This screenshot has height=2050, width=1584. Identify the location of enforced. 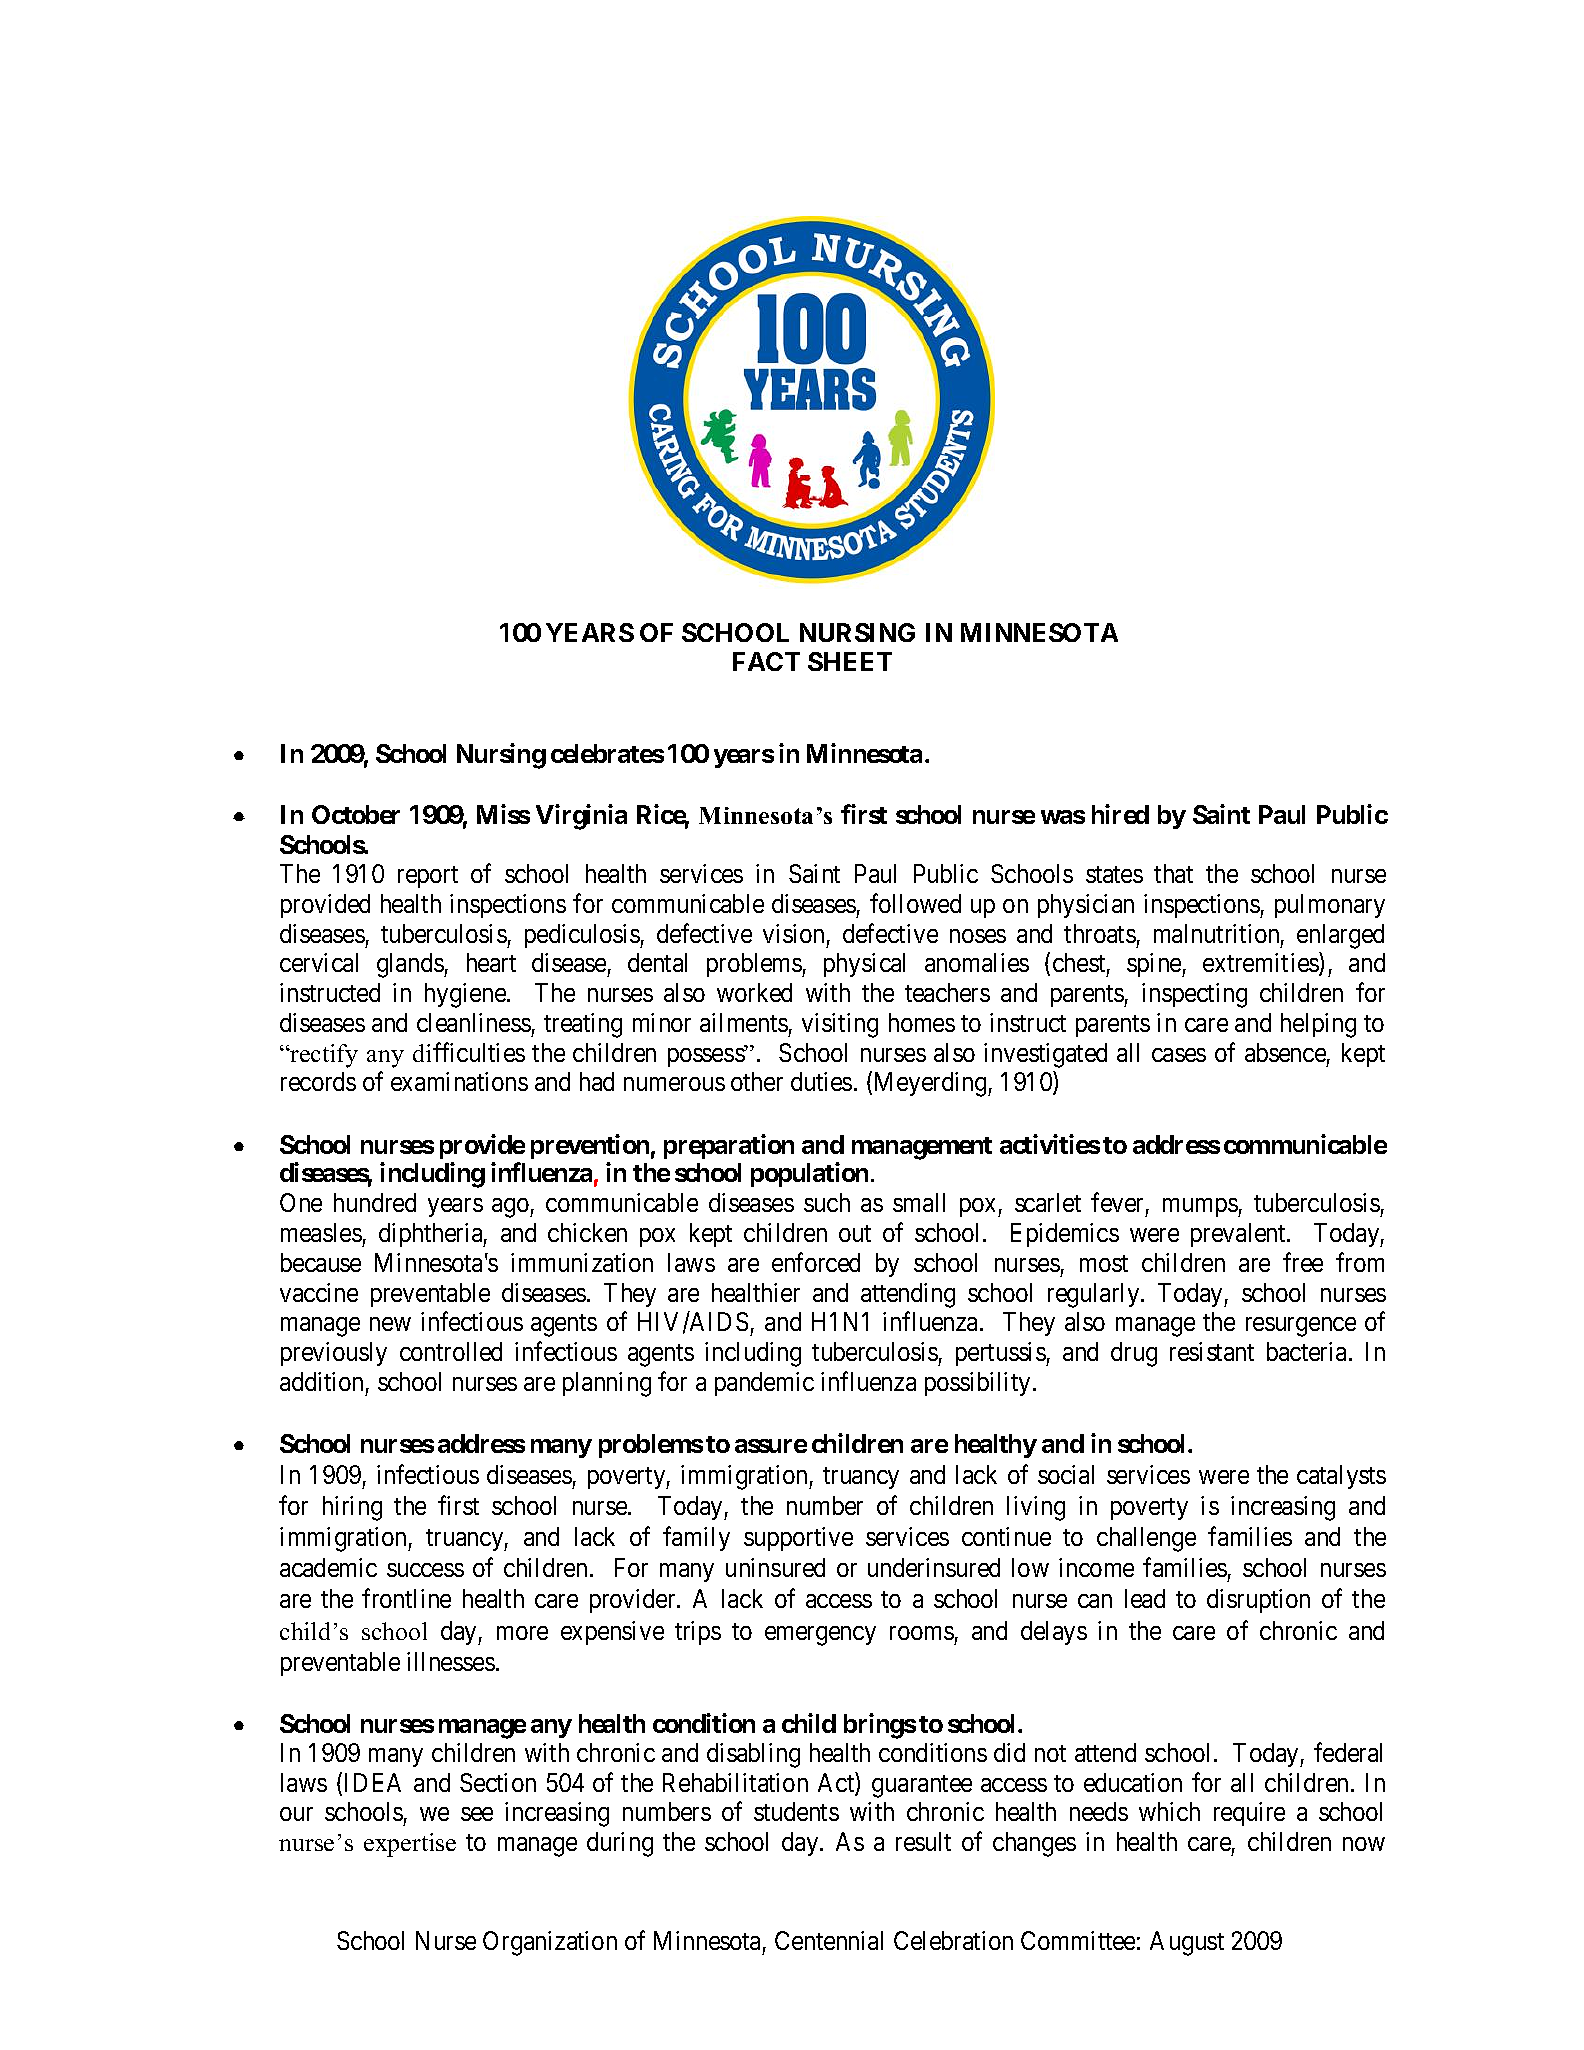
(816, 1262).
